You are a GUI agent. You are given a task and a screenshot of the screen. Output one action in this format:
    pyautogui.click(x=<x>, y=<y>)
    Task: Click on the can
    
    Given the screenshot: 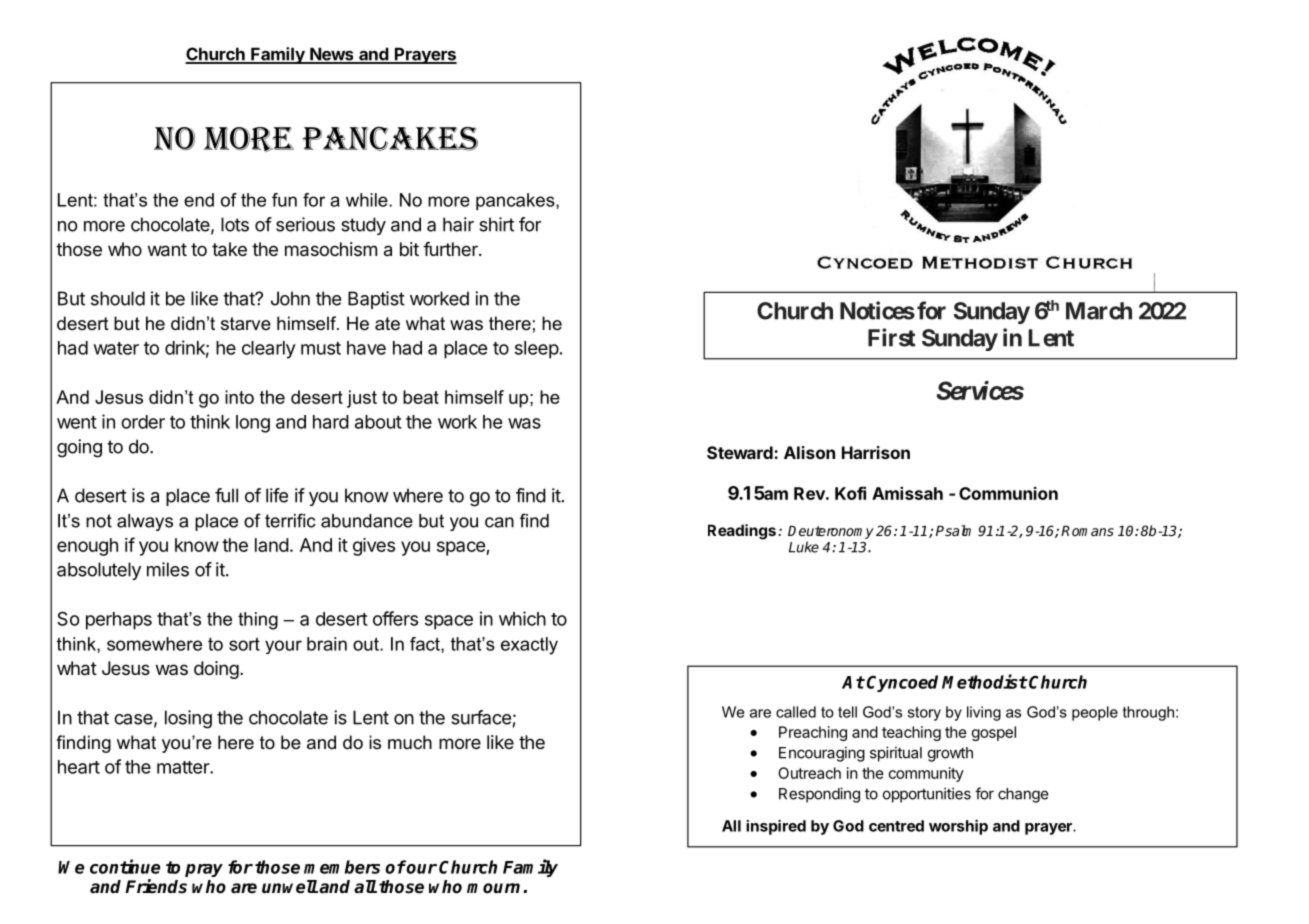 What is the action you would take?
    pyautogui.click(x=499, y=522)
